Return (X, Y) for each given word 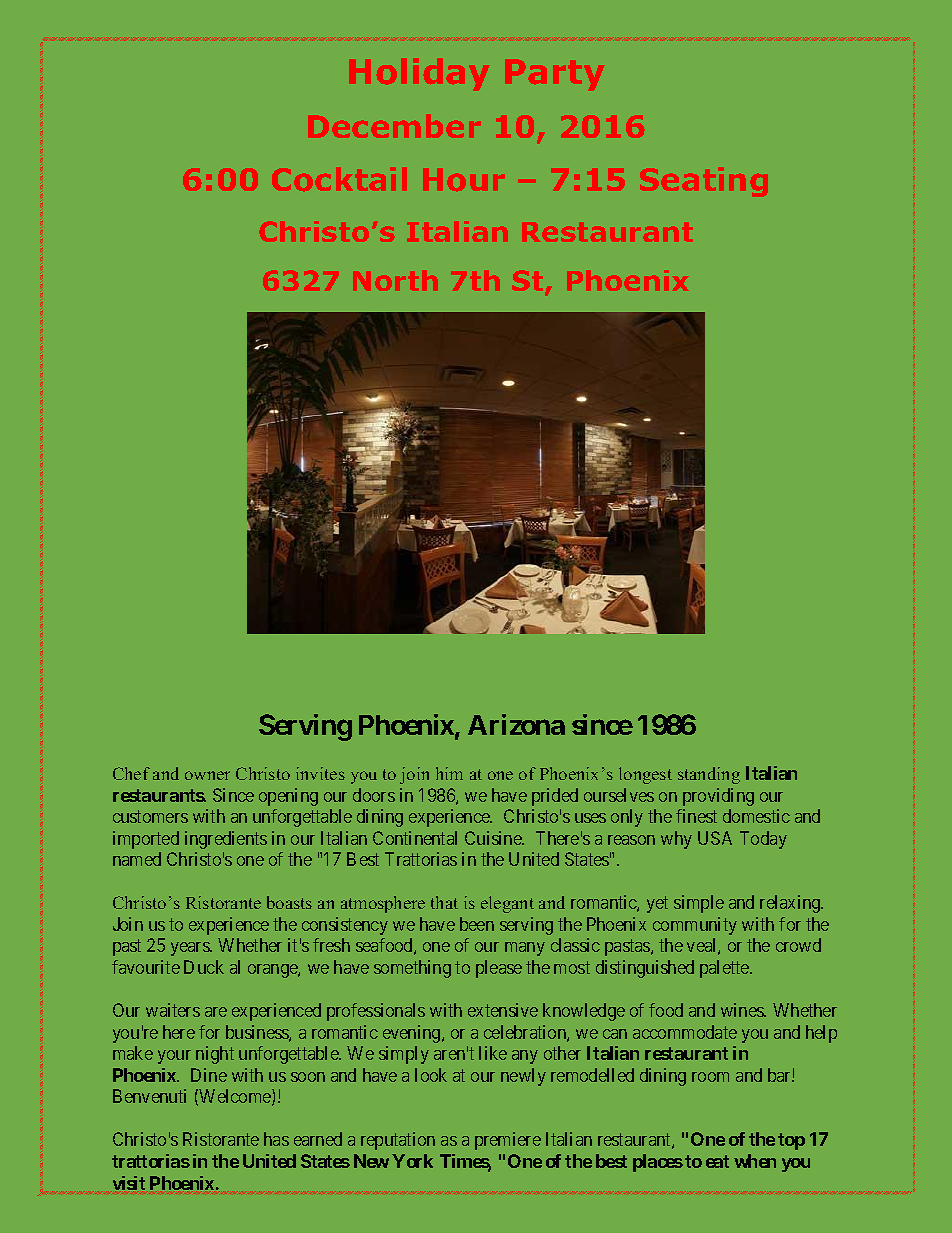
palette (725, 969)
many (525, 949)
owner (207, 775)
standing (709, 775)
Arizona (516, 724)
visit (129, 1183)
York (412, 1161)
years (191, 949)
